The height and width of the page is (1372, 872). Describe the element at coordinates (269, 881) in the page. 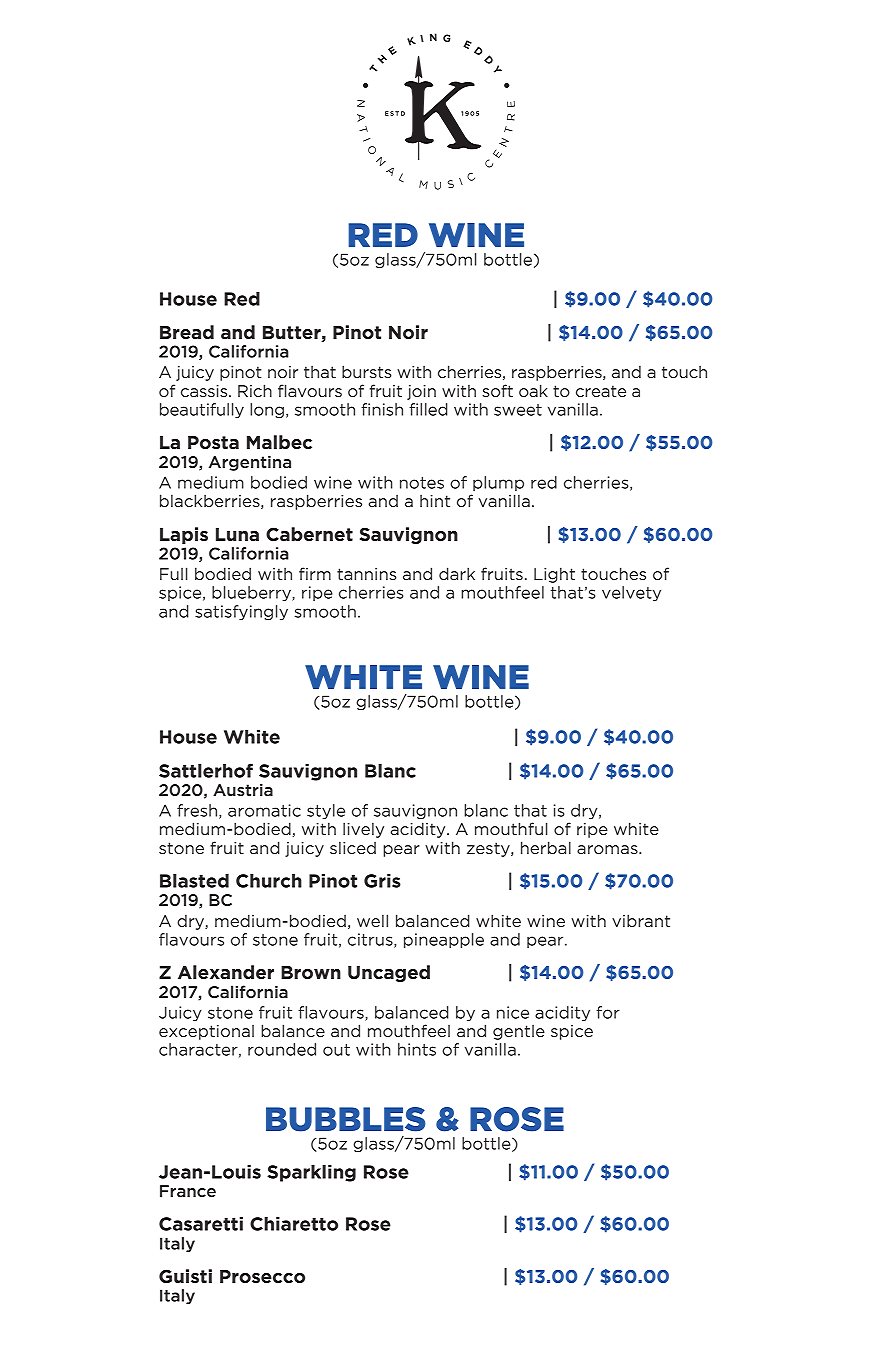

I see `Church` at that location.
